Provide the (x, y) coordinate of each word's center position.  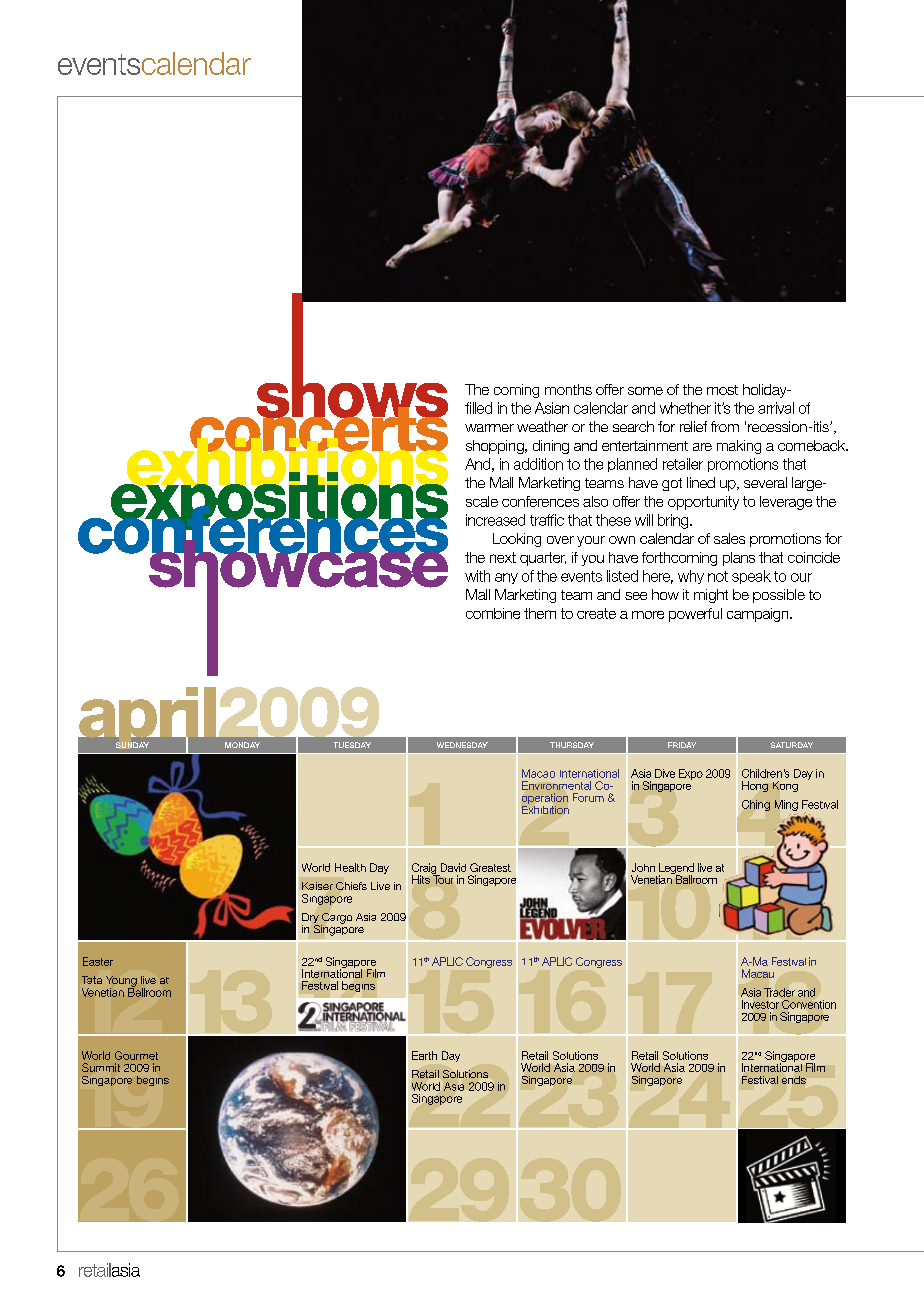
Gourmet (136, 1055)
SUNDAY (132, 745)
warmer (489, 428)
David (453, 867)
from (725, 426)
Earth (424, 1055)
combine (493, 613)
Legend (676, 869)
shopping (496, 447)
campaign (759, 615)
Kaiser (317, 886)
